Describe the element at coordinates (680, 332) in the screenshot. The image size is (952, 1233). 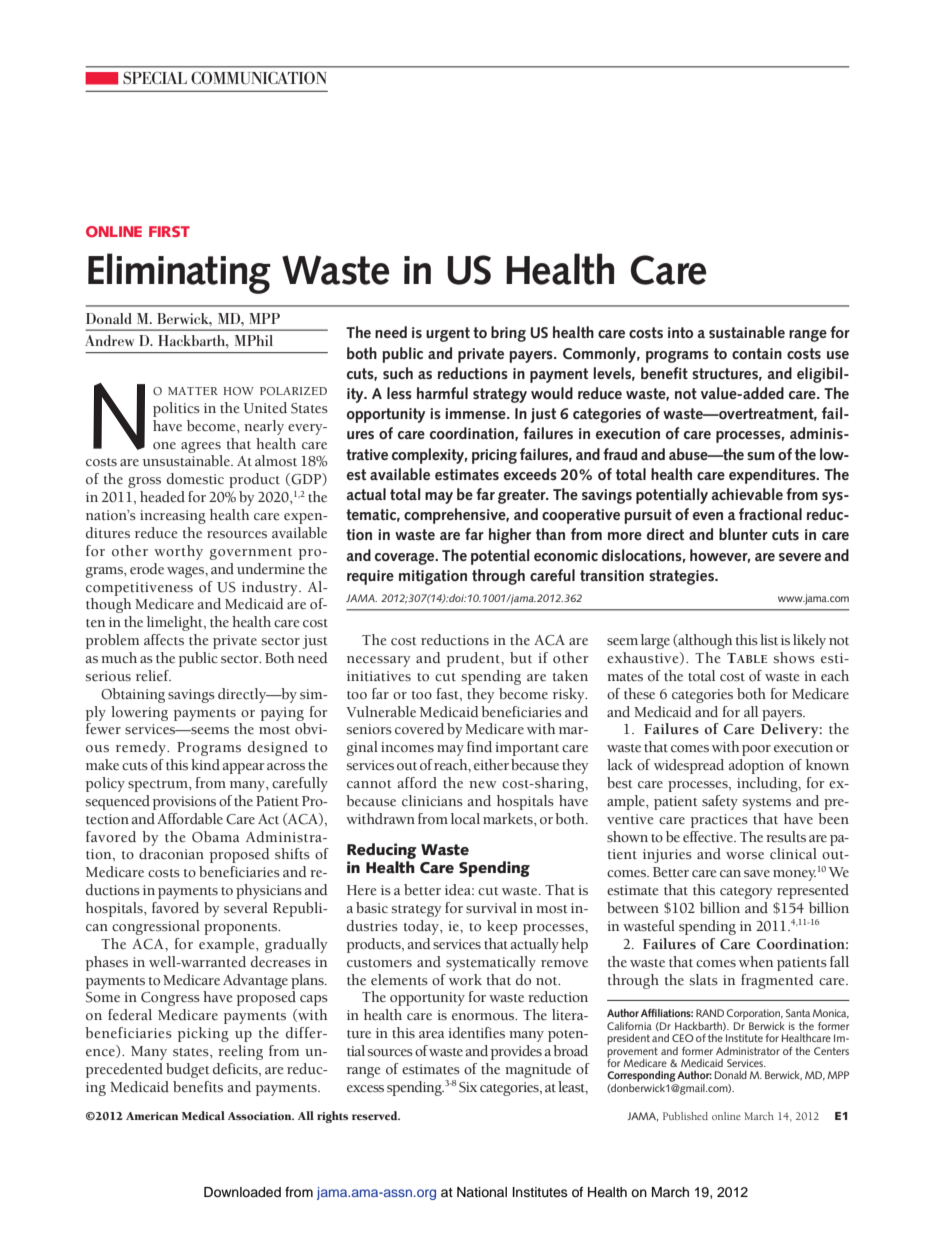
I see `into` at that location.
